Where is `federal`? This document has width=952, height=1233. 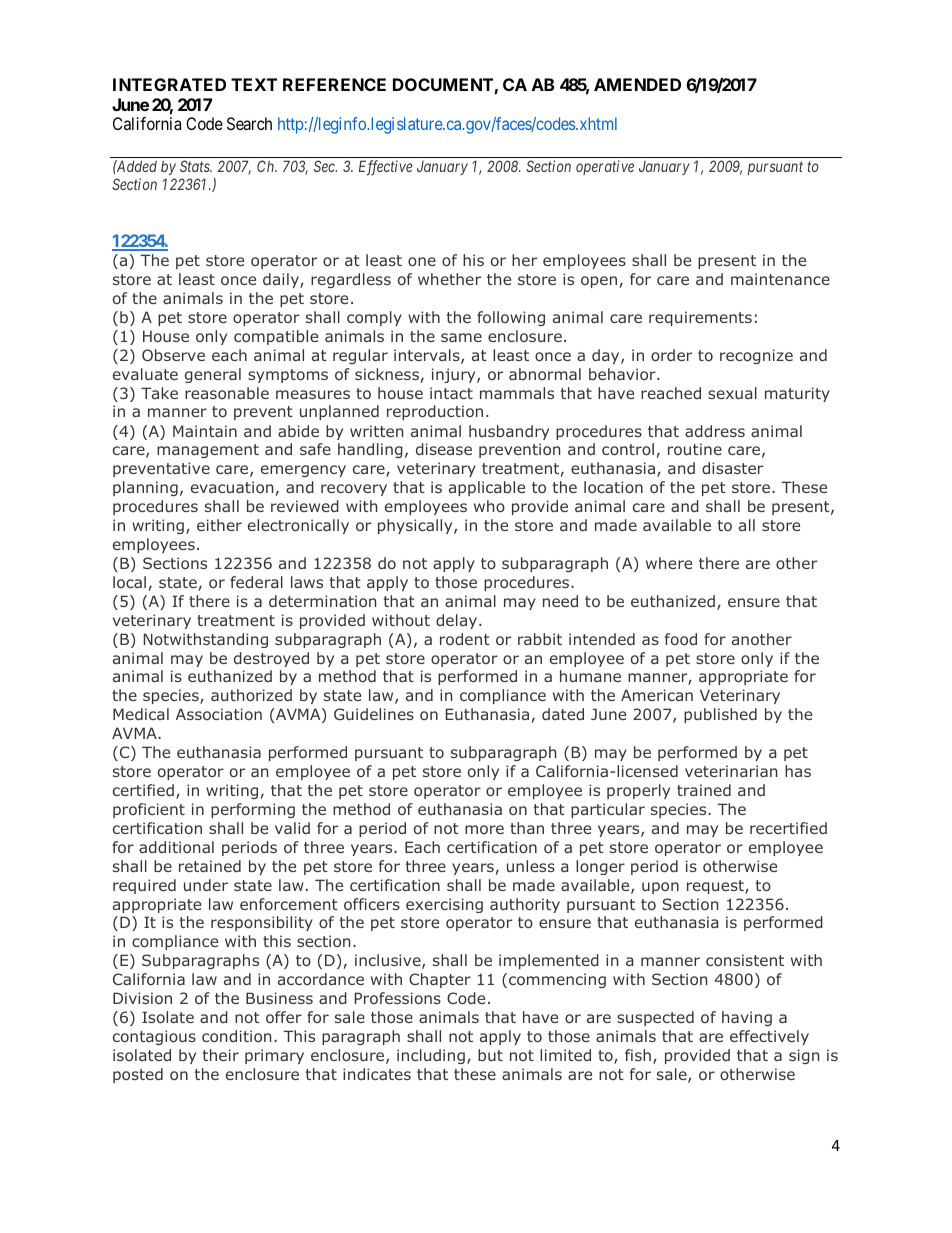 federal is located at coordinates (256, 582).
